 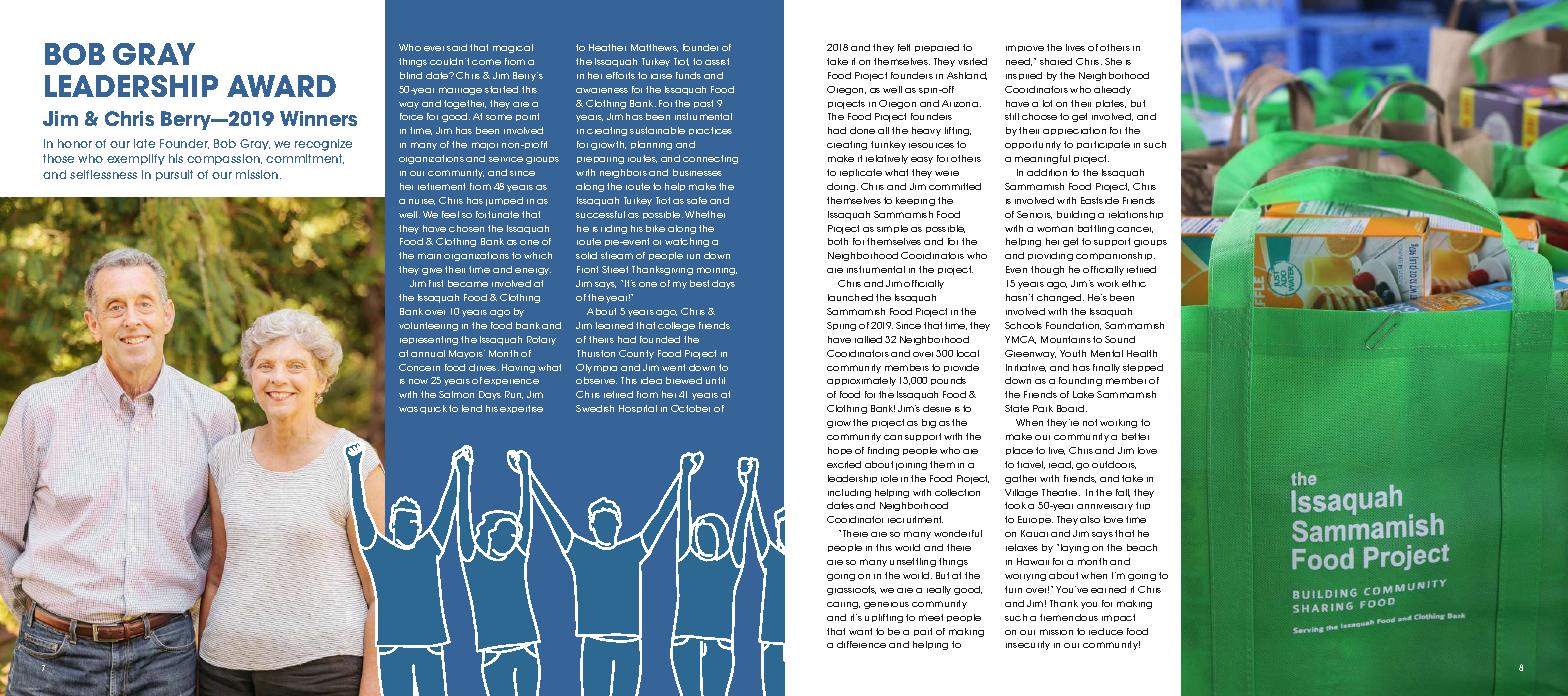 I want to click on efforts, so click(x=620, y=75).
